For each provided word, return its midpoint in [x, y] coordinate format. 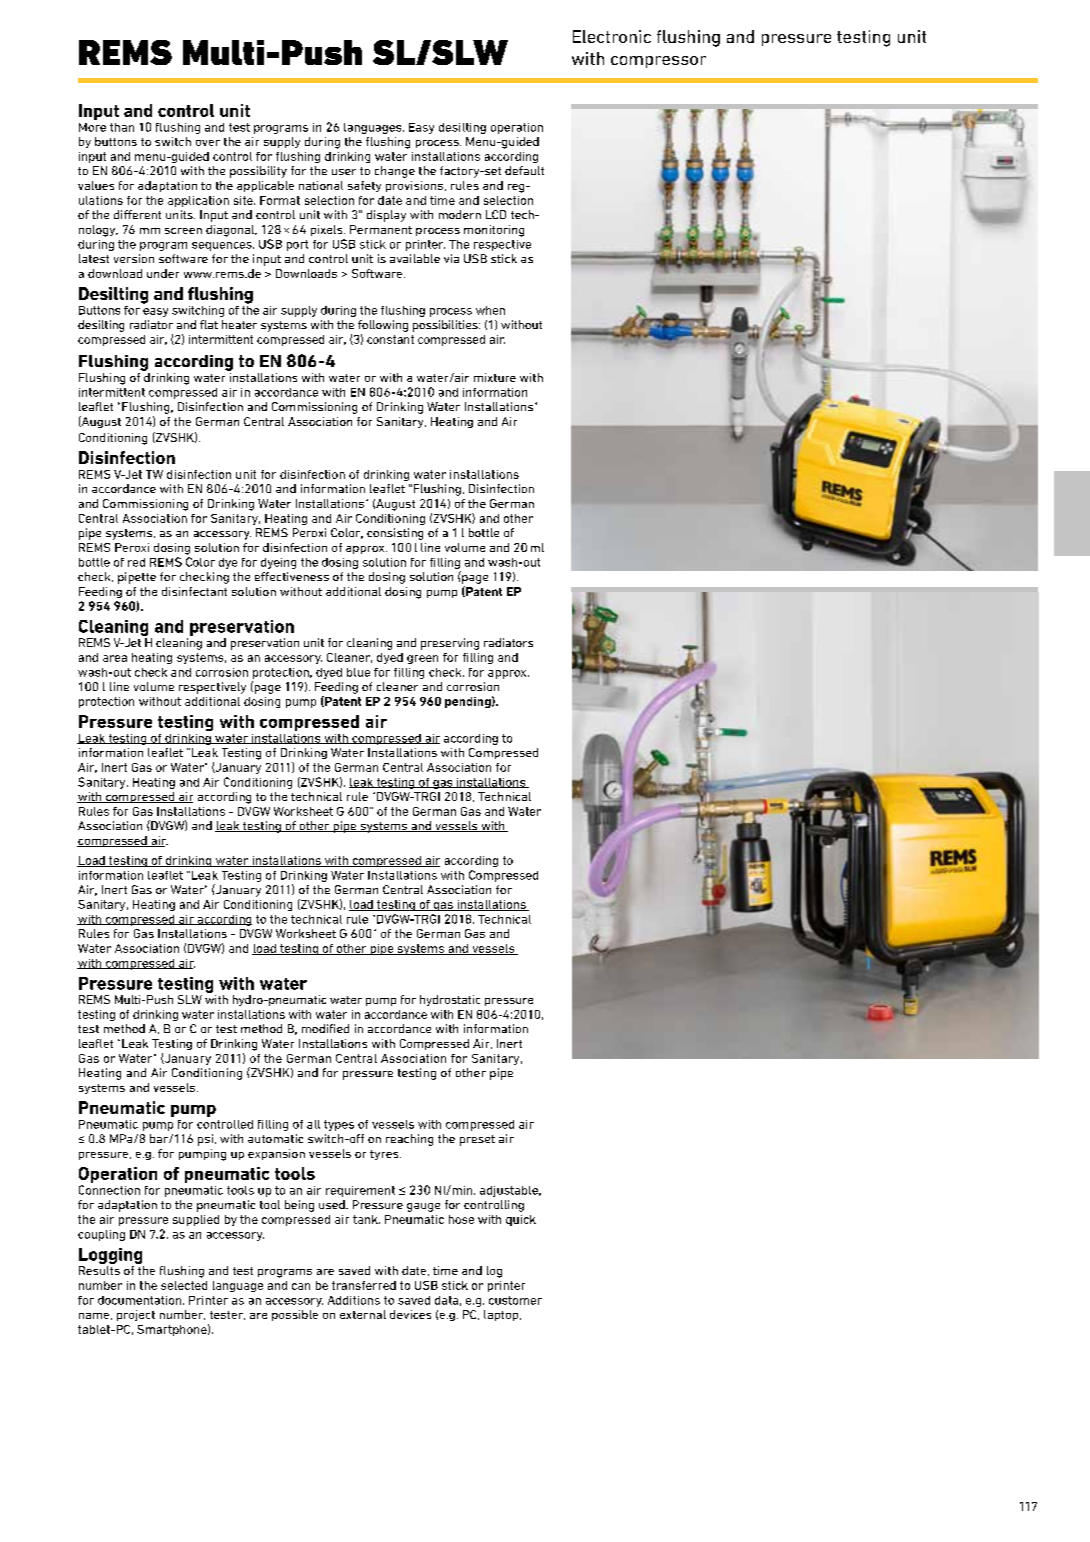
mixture [495, 377]
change [395, 172]
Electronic [612, 36]
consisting [395, 534]
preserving [450, 644]
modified [325, 1028]
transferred [364, 1285]
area [115, 658]
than [122, 127]
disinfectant [194, 591]
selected [184, 1285]
